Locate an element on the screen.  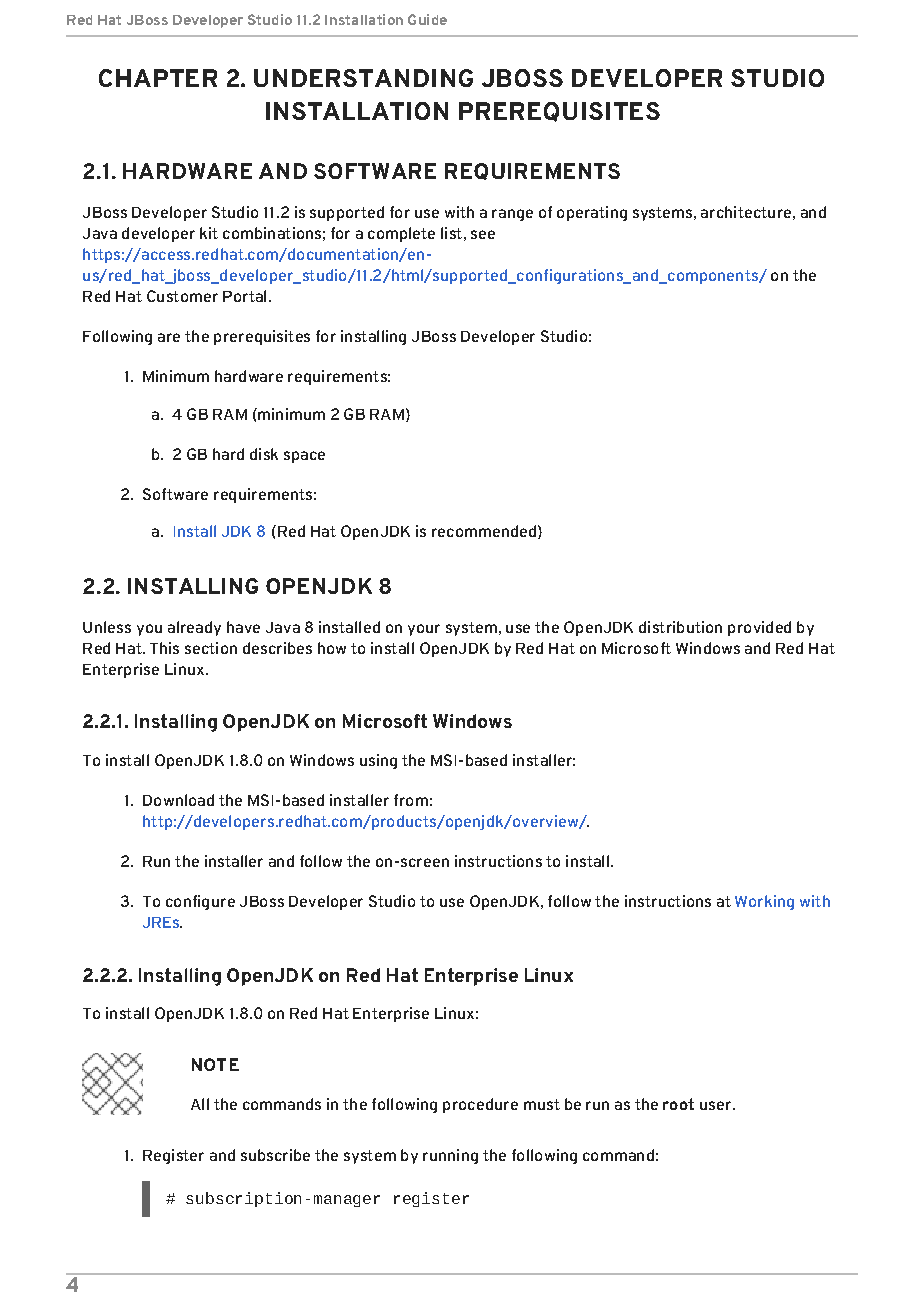
distribution is located at coordinates (680, 627).
